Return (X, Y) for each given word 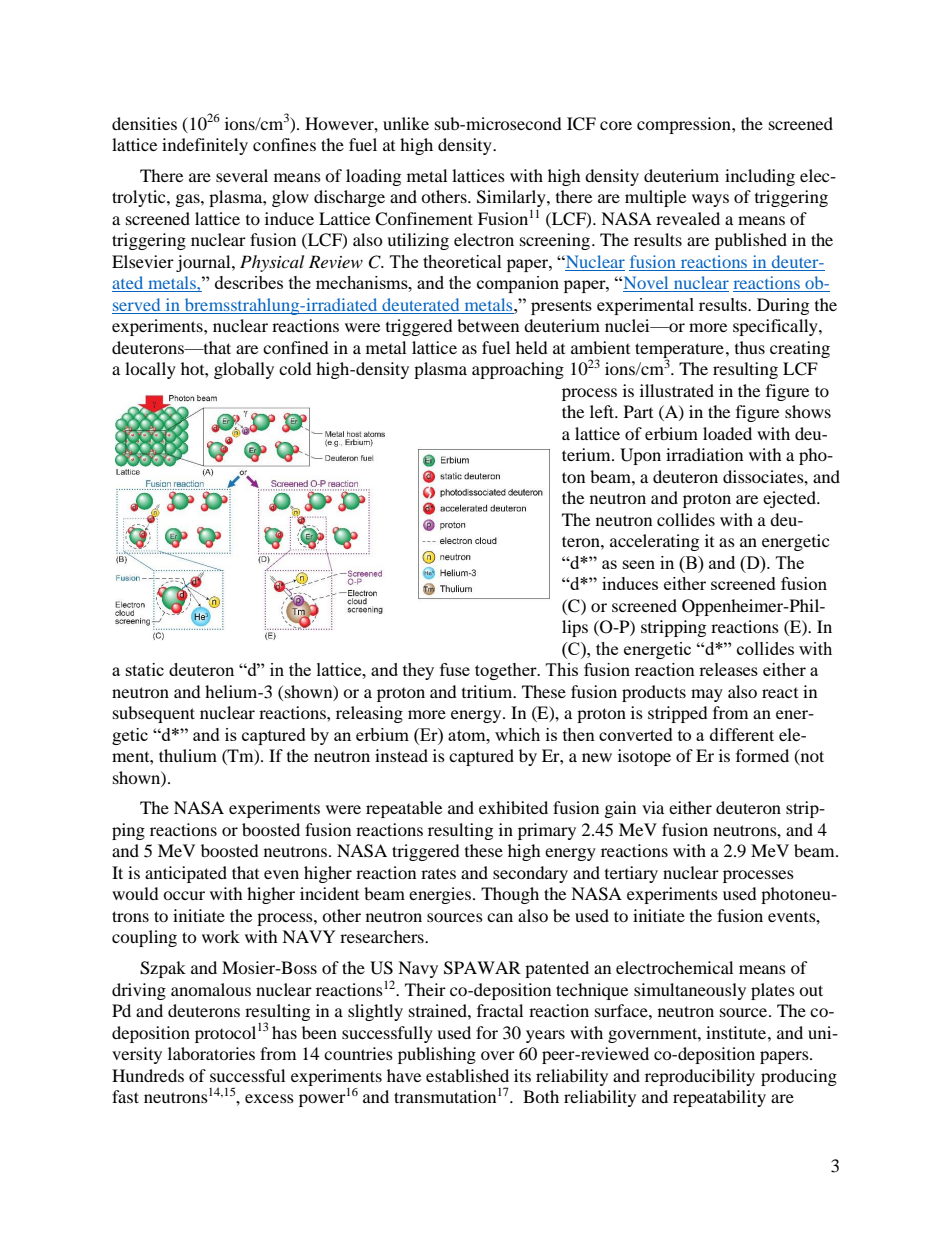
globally (244, 370)
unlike (406, 123)
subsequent (154, 714)
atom (468, 735)
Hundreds (148, 1075)
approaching (518, 370)
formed (762, 755)
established (467, 1075)
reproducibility (700, 1077)
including (760, 177)
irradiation (704, 454)
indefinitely (205, 146)
